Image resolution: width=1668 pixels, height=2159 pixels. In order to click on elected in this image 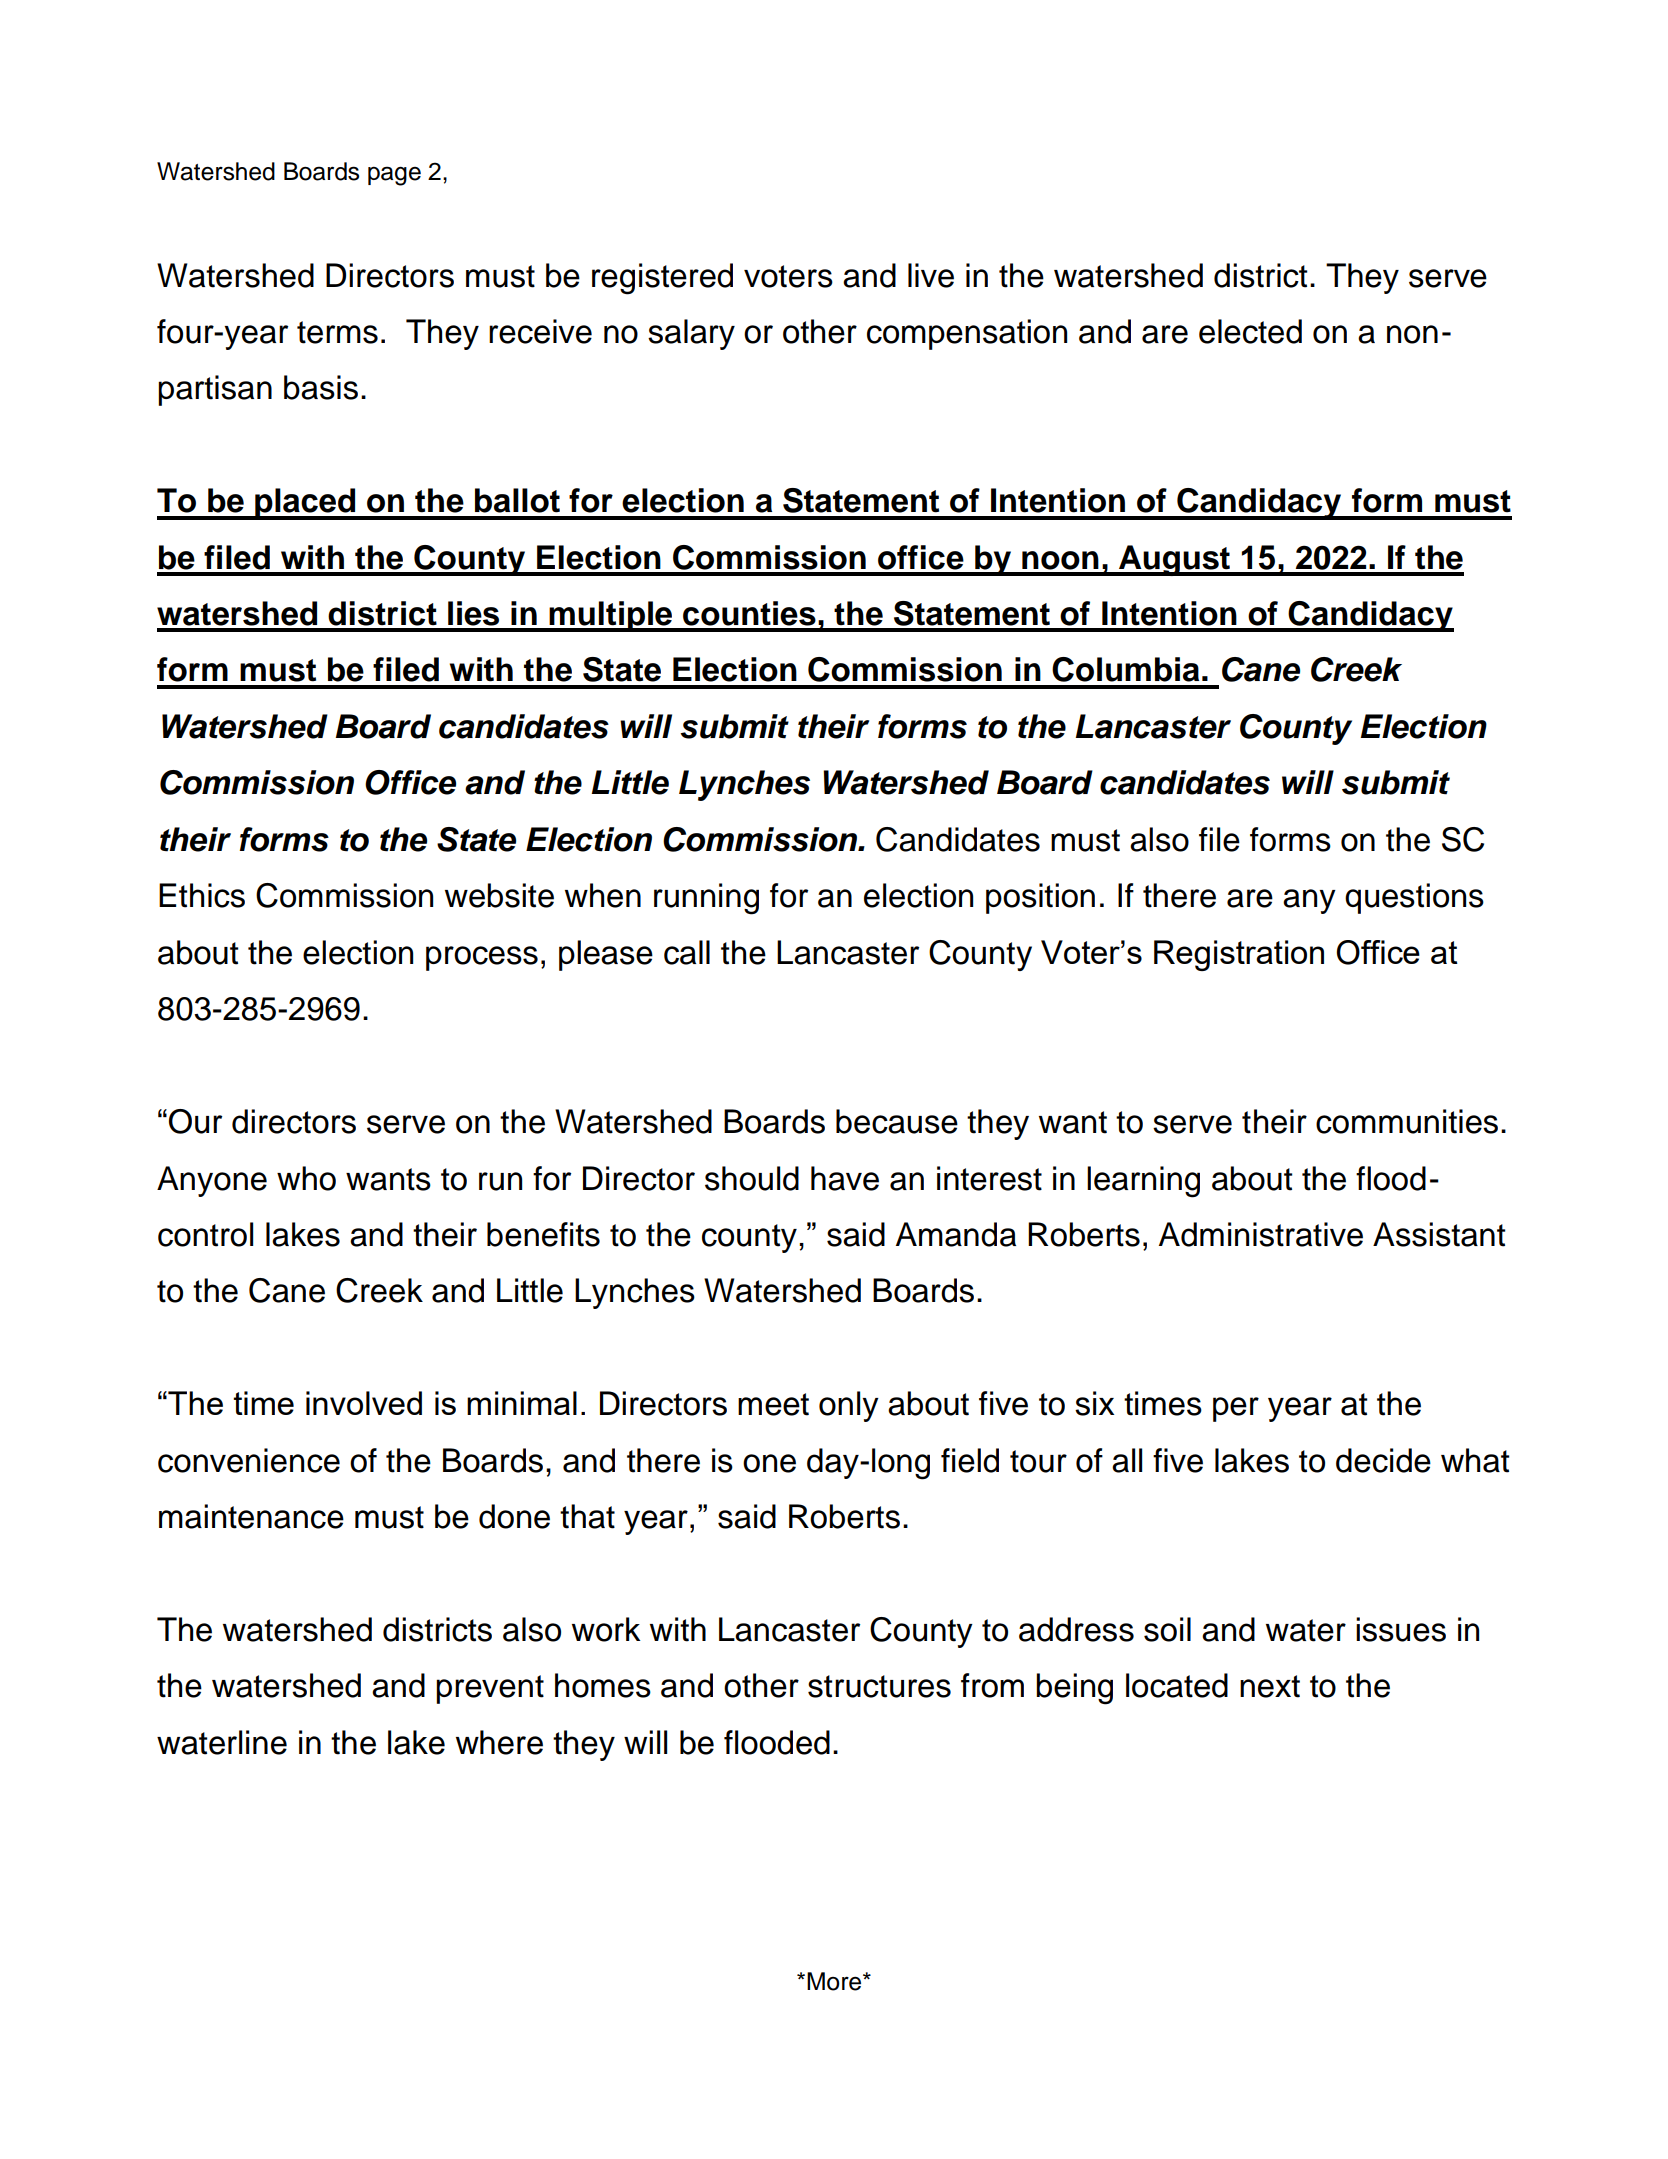, I will do `click(1250, 331)`.
